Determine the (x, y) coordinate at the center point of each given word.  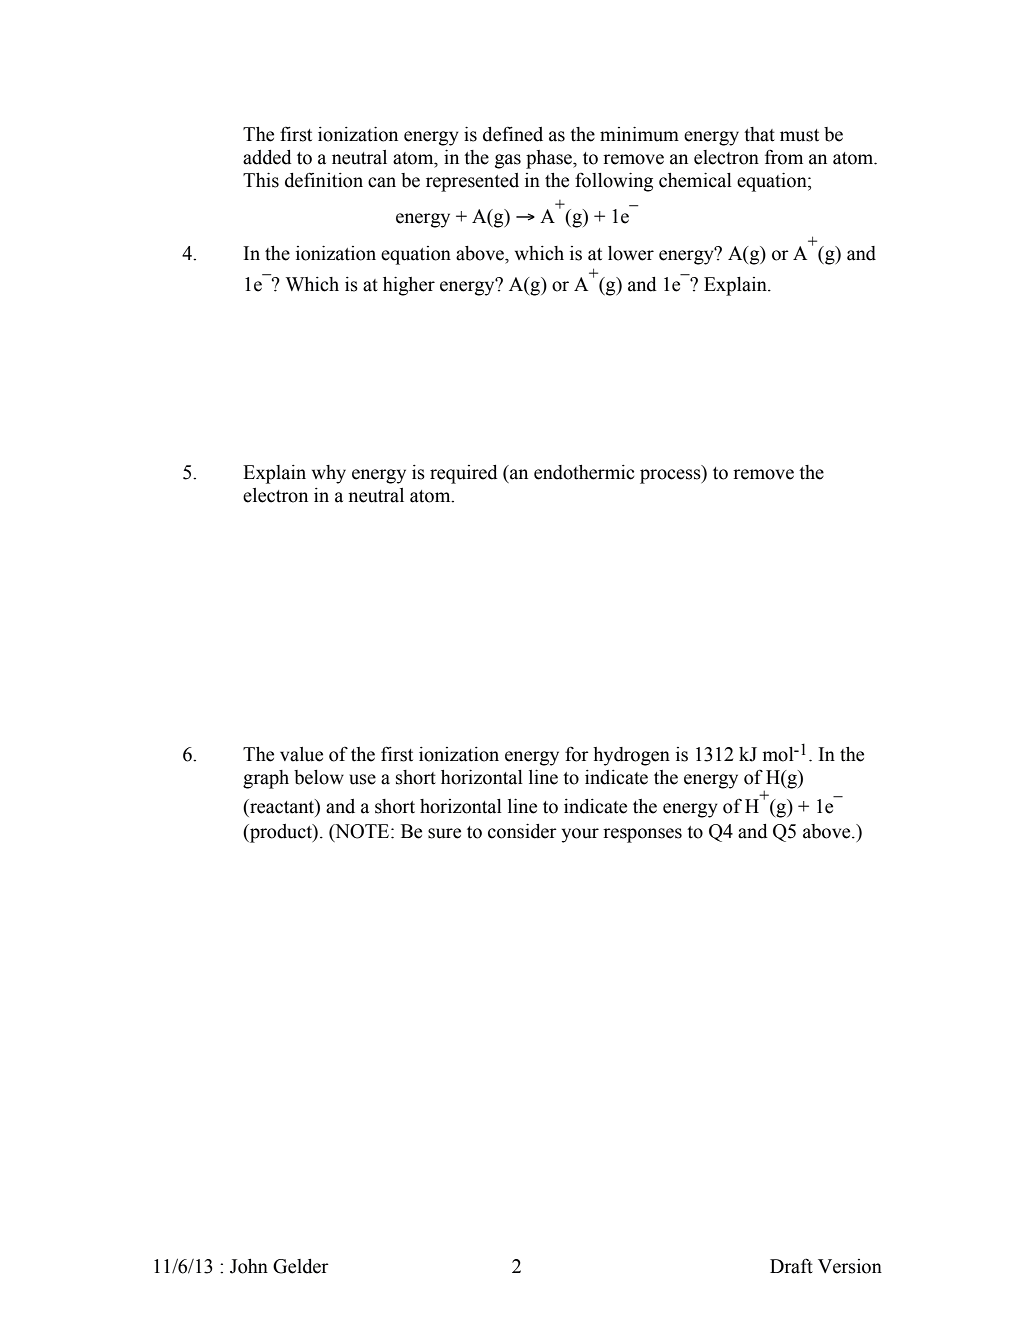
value (301, 754)
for (577, 754)
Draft (791, 1266)
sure (444, 833)
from (784, 157)
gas (508, 161)
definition (324, 180)
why (329, 474)
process (671, 476)
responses (642, 835)
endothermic (584, 472)
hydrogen (631, 756)
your (580, 835)
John (249, 1266)
